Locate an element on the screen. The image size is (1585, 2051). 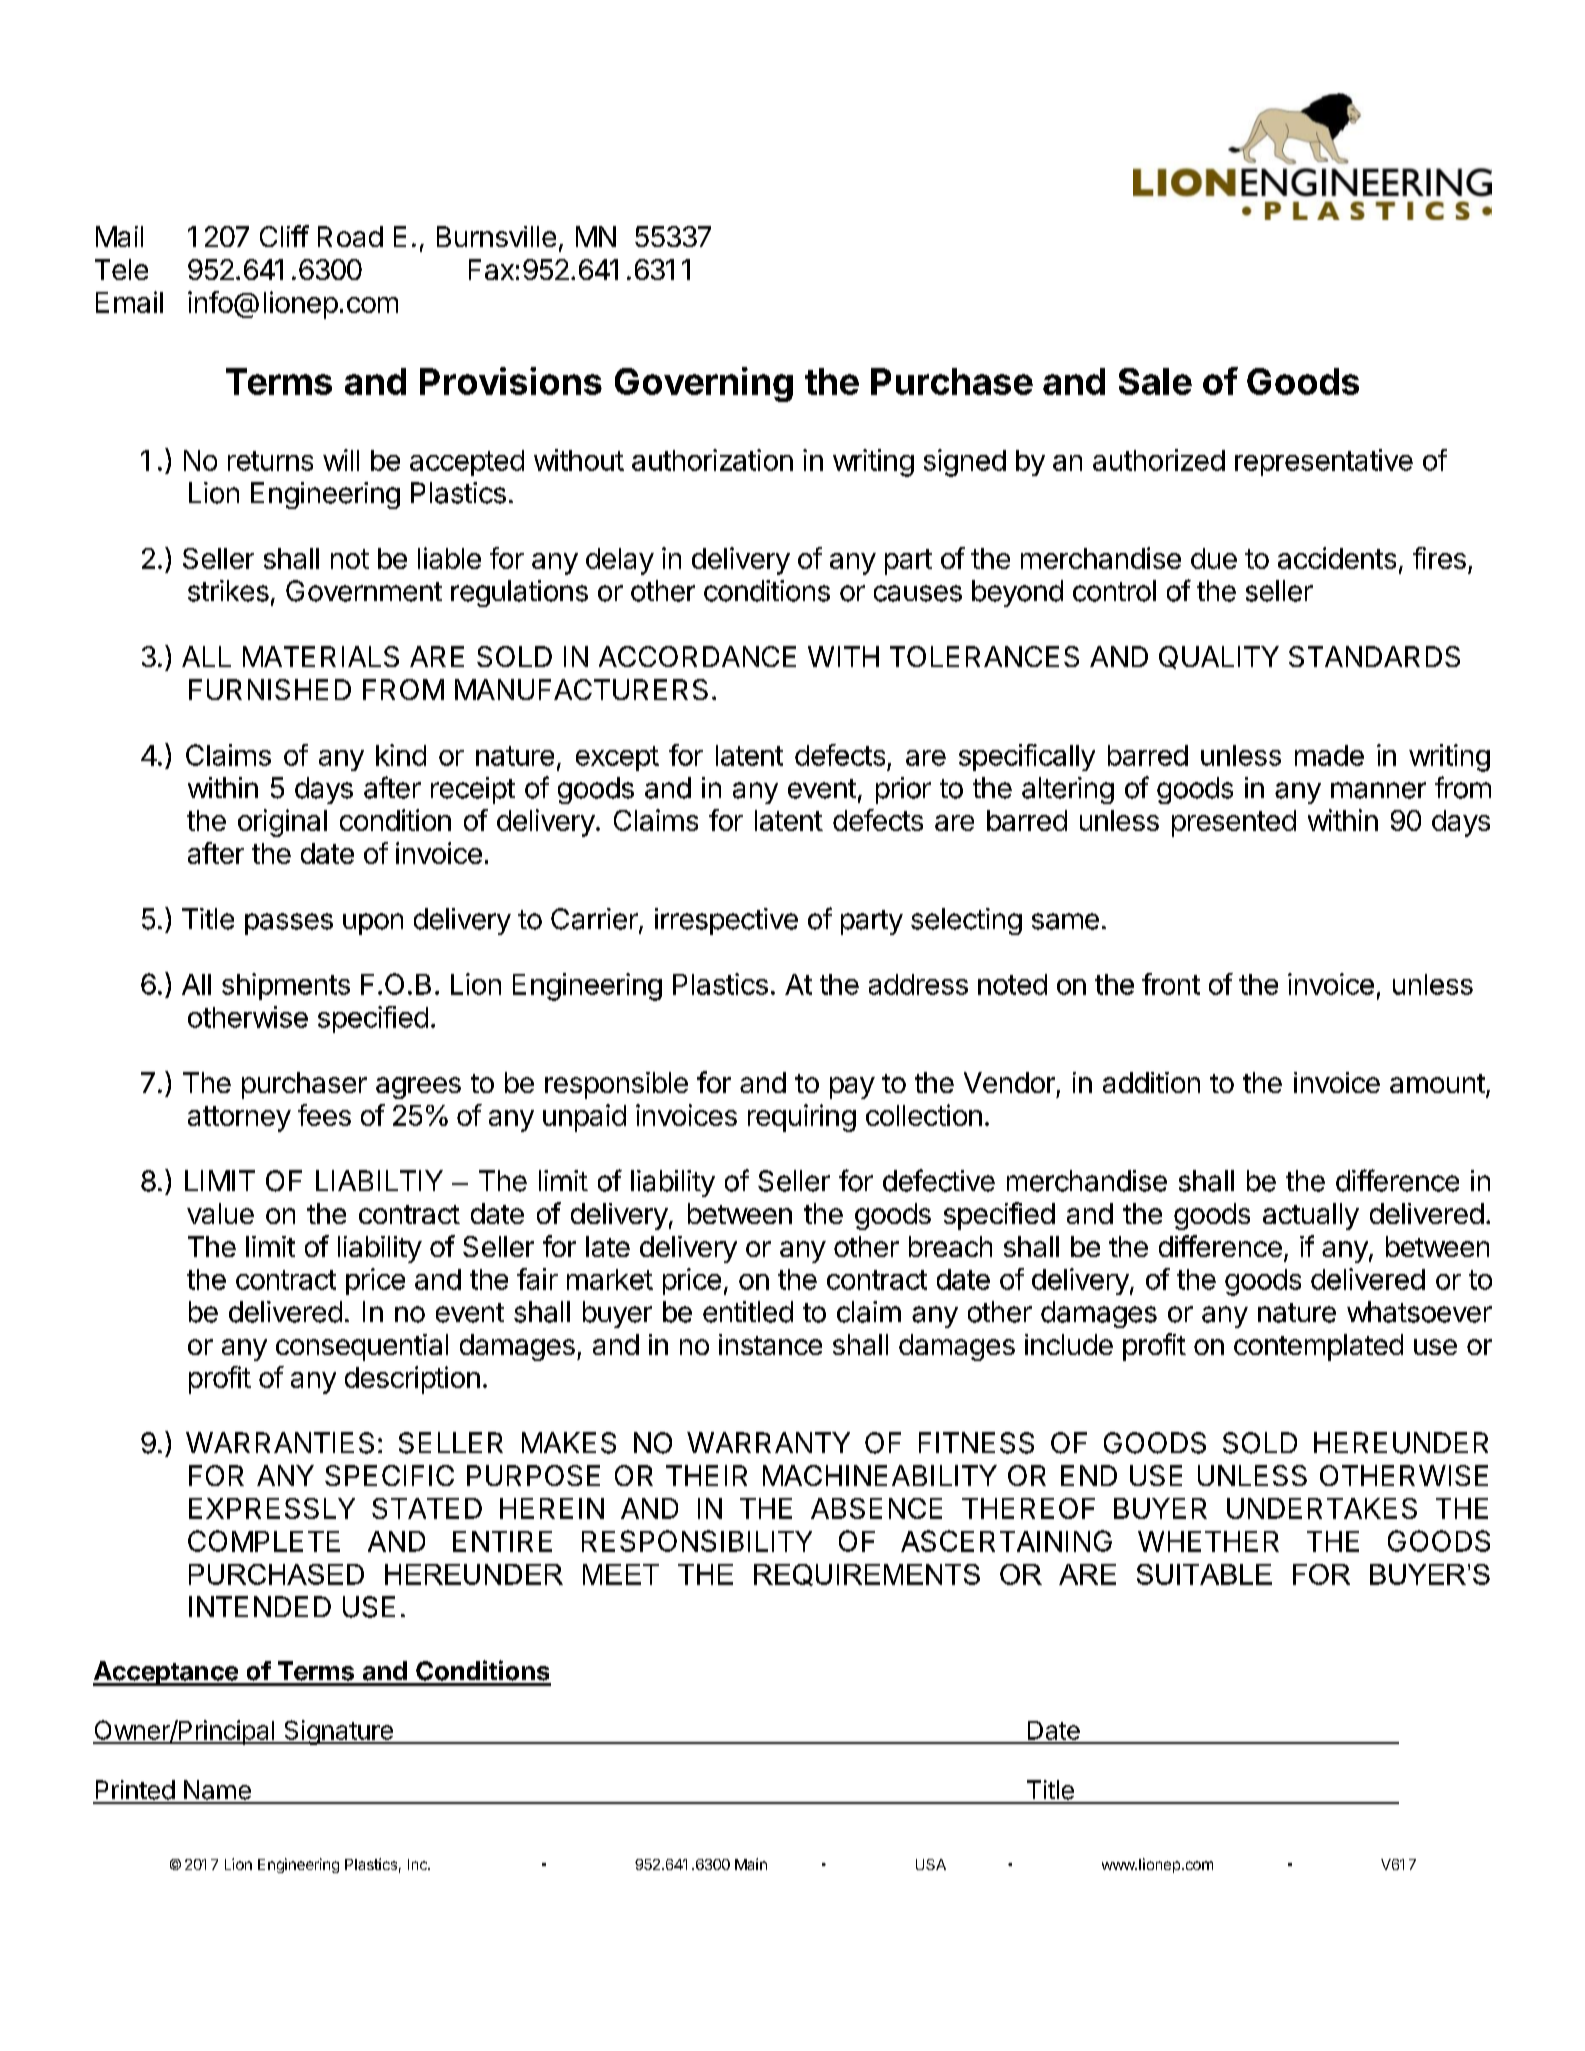
presented is located at coordinates (1234, 823).
